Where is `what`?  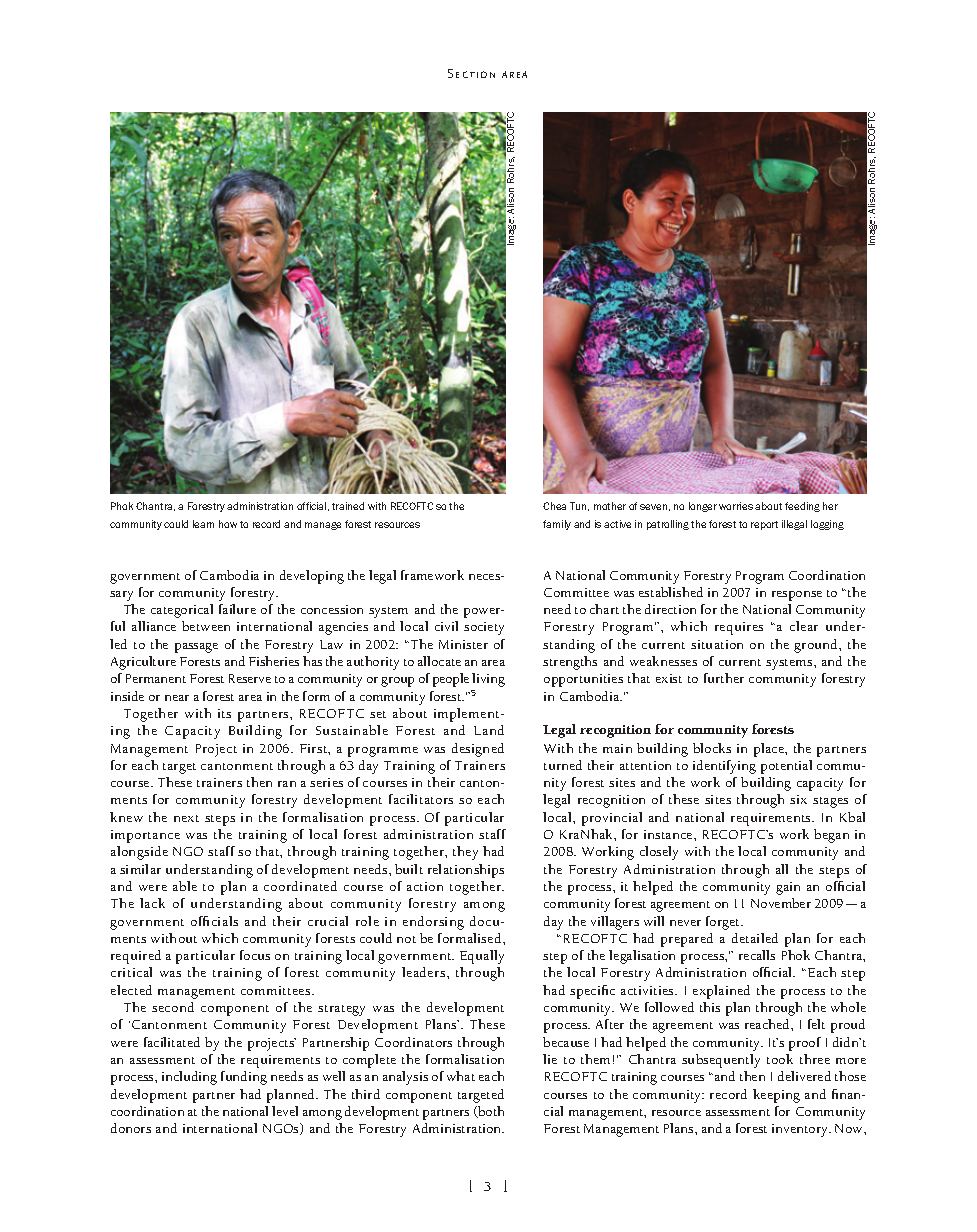
what is located at coordinates (461, 1076).
